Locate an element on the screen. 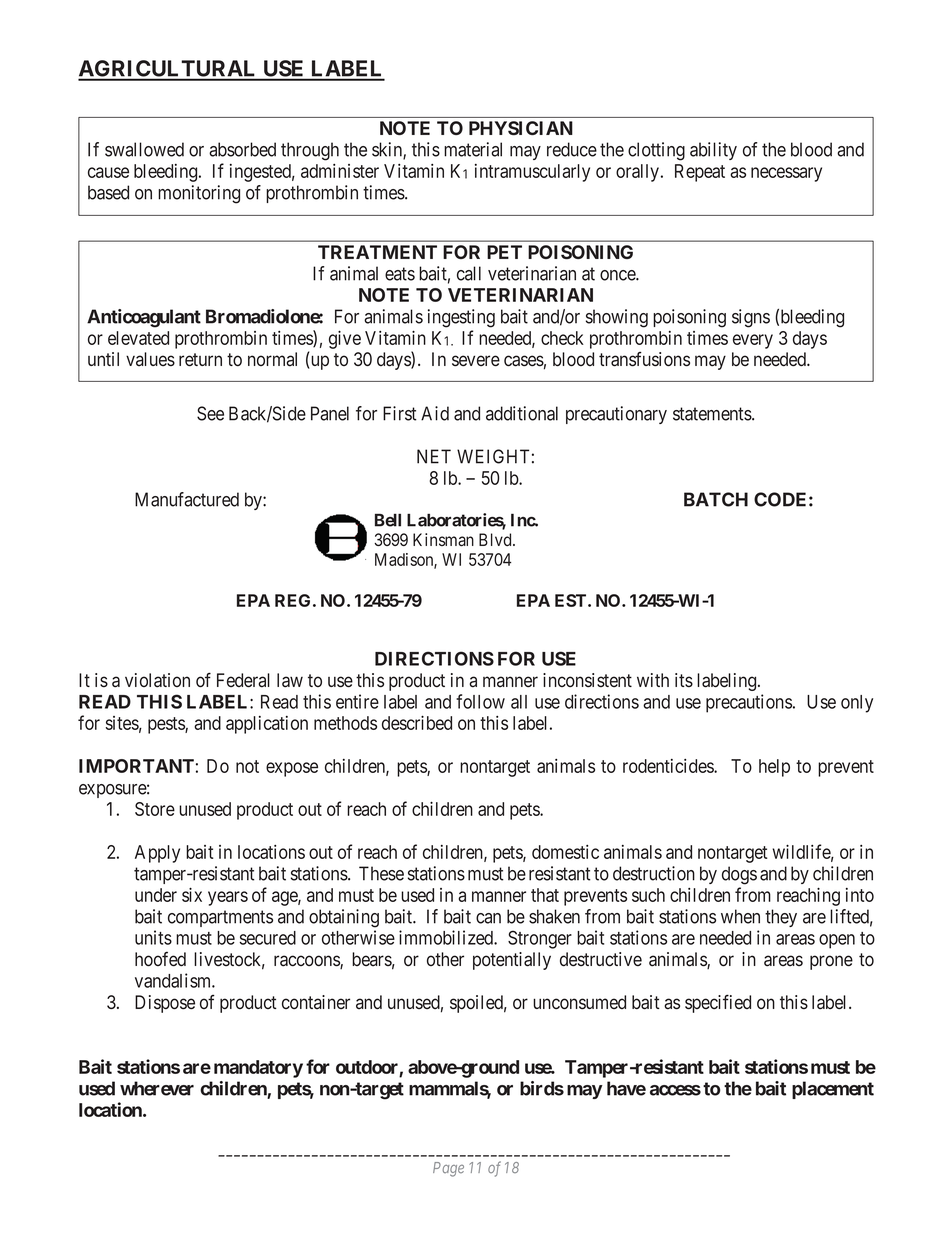 This screenshot has height=1233, width=952. necessary is located at coordinates (786, 174).
